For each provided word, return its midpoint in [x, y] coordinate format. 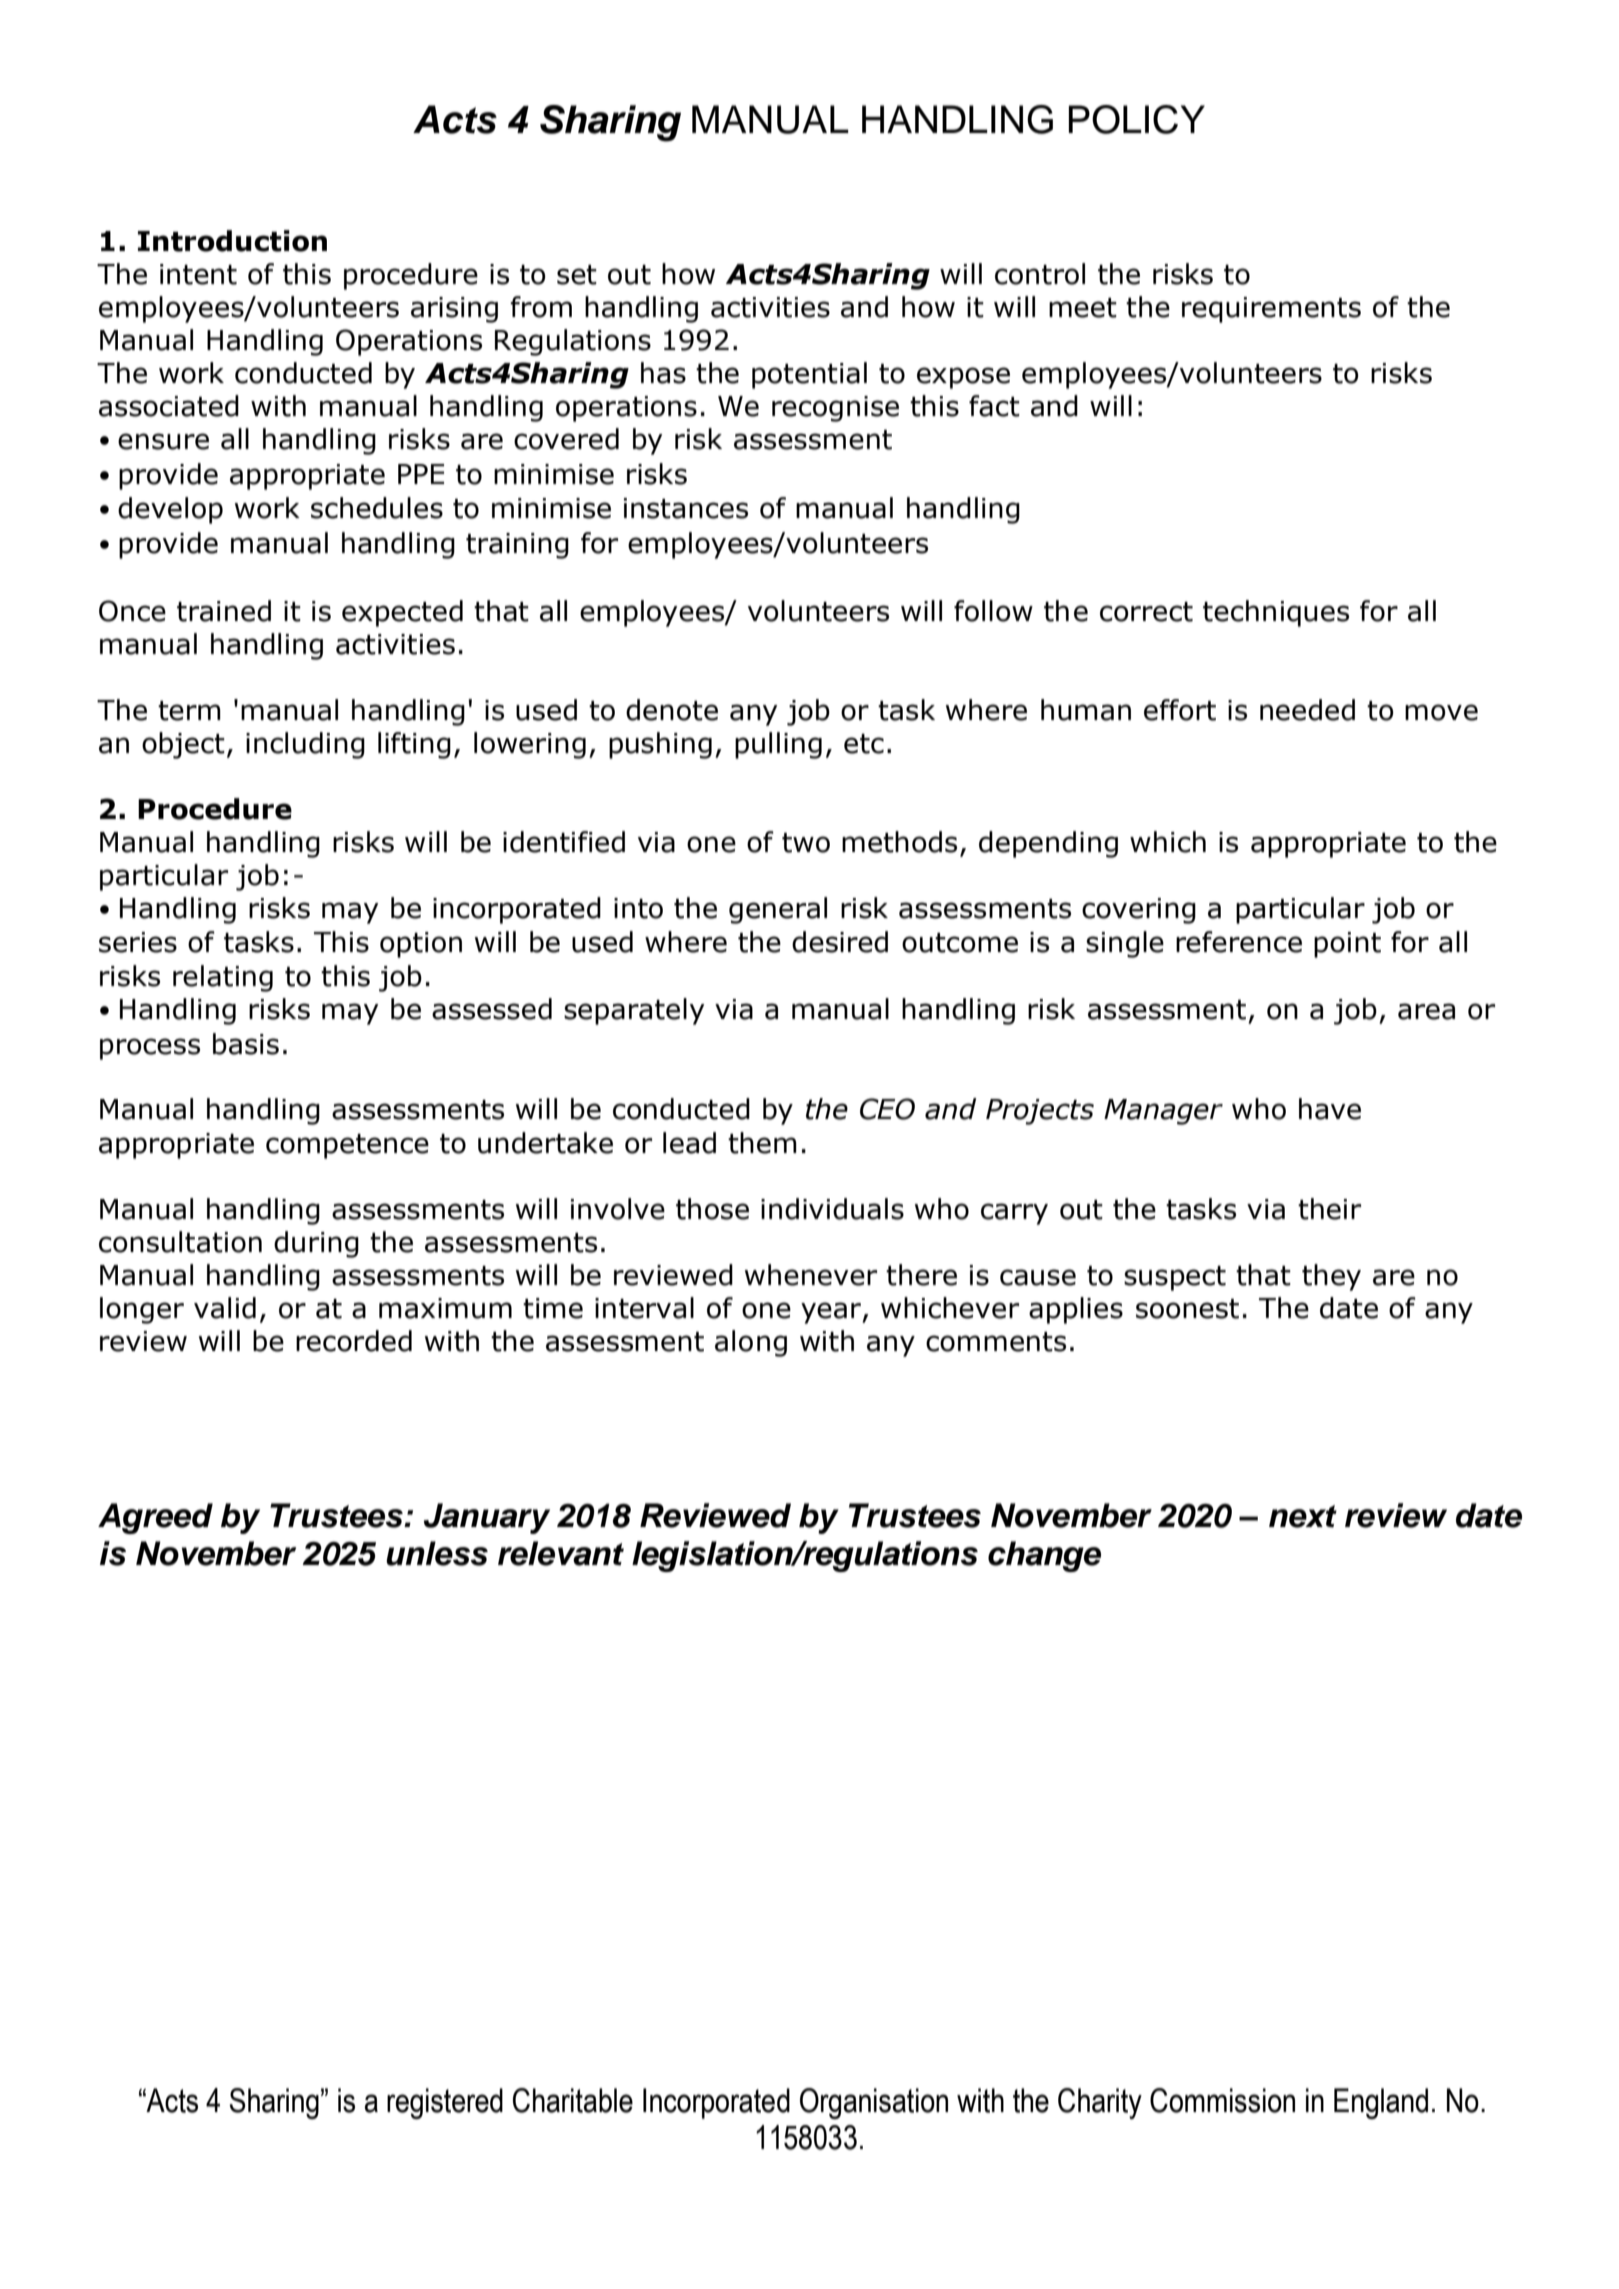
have [1330, 1109]
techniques [1276, 613]
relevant [561, 1553]
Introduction [232, 241]
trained [224, 611]
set [577, 275]
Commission [1222, 2100]
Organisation [874, 2103]
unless [437, 1553]
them [762, 1143]
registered [445, 2103]
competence [347, 1146]
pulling [778, 745]
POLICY [1137, 119]
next [1303, 1516]
